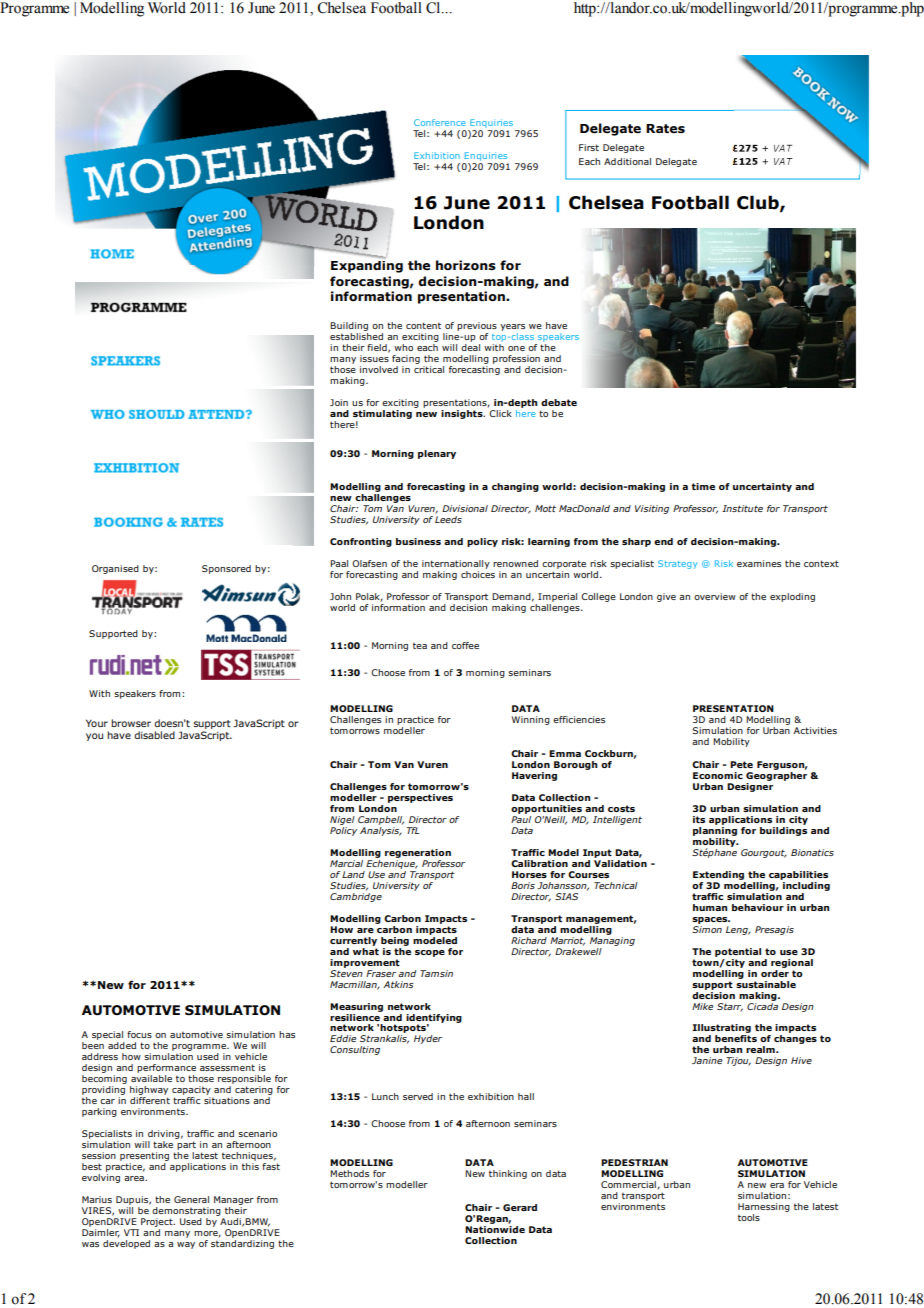 Image resolution: width=924 pixels, height=1308 pixels. I want to click on Expanding, so click(367, 267).
